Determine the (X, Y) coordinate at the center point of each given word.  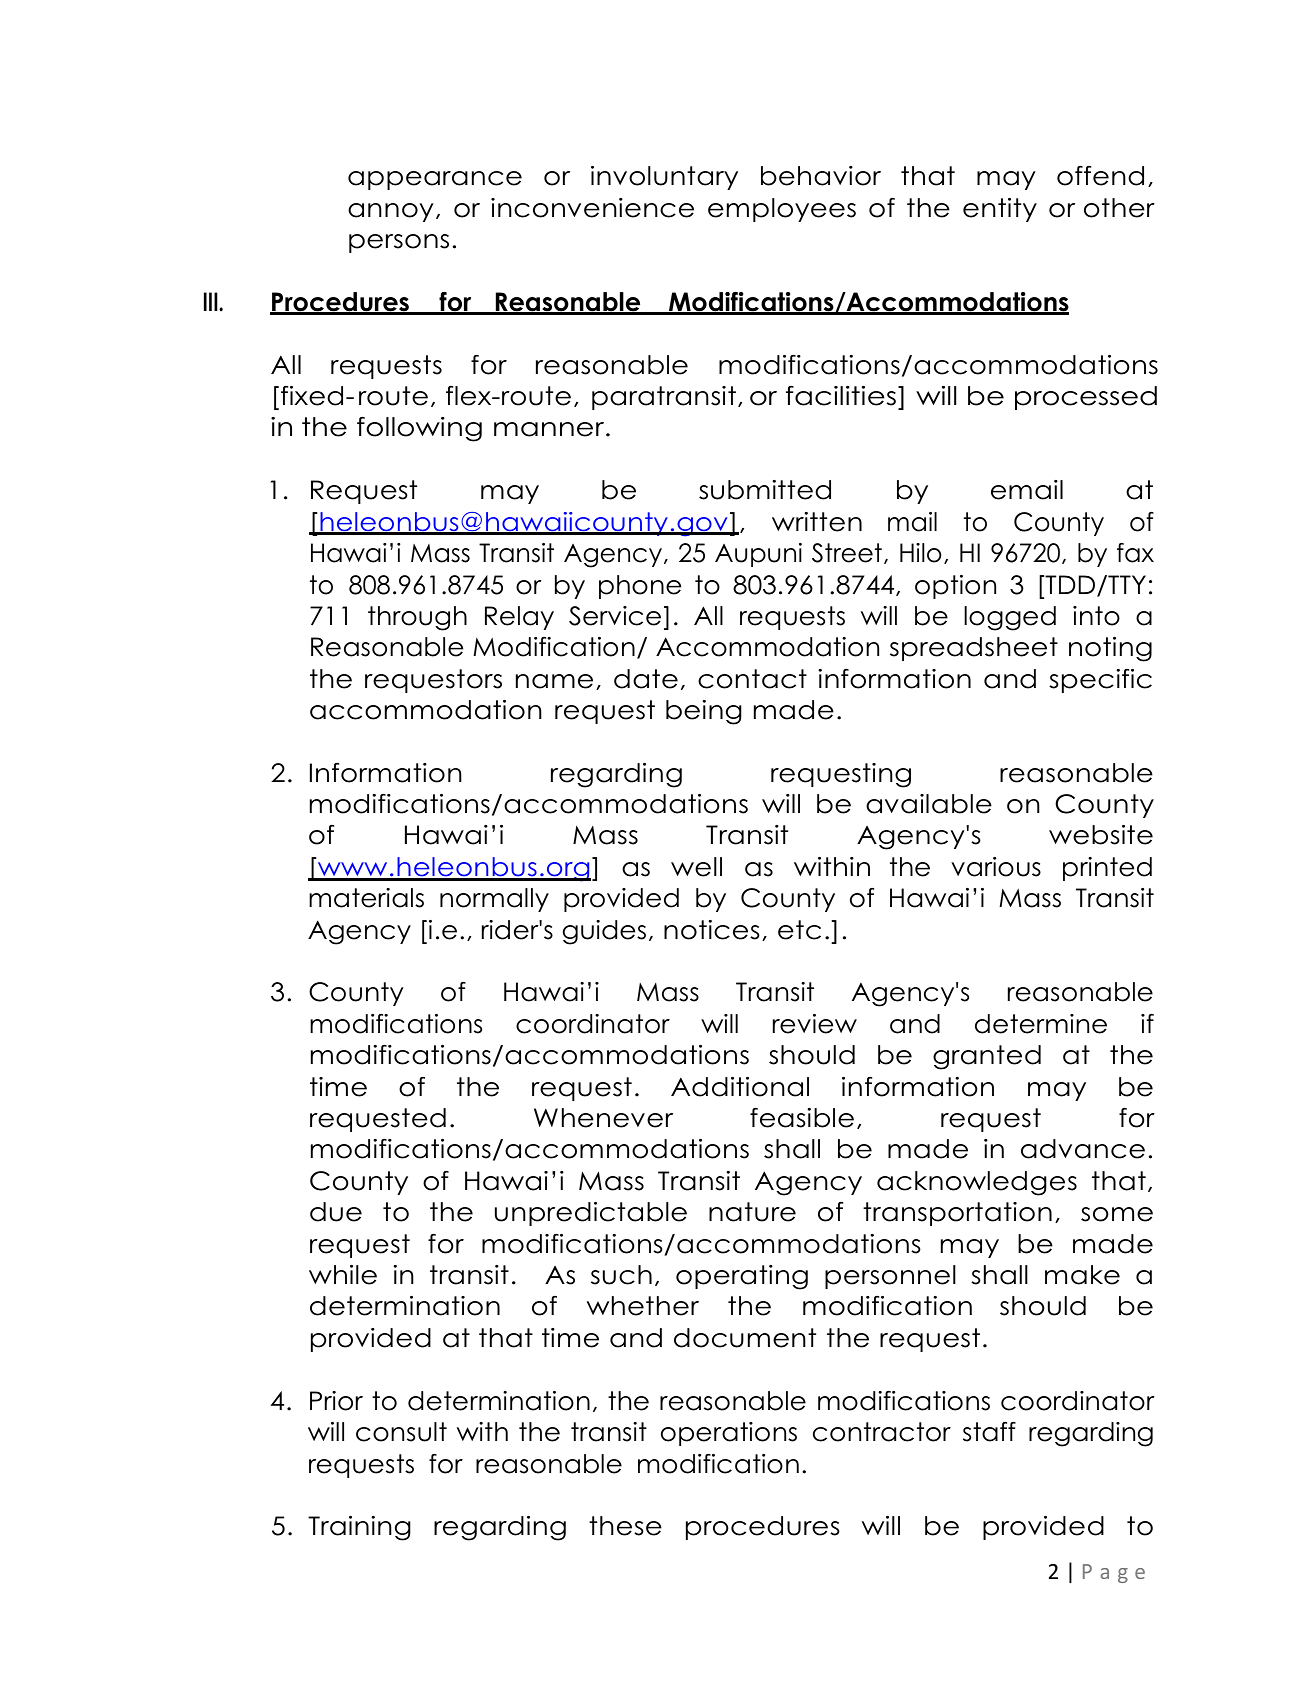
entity (1000, 210)
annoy (391, 212)
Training (359, 1528)
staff (989, 1432)
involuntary (664, 178)
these (625, 1526)
